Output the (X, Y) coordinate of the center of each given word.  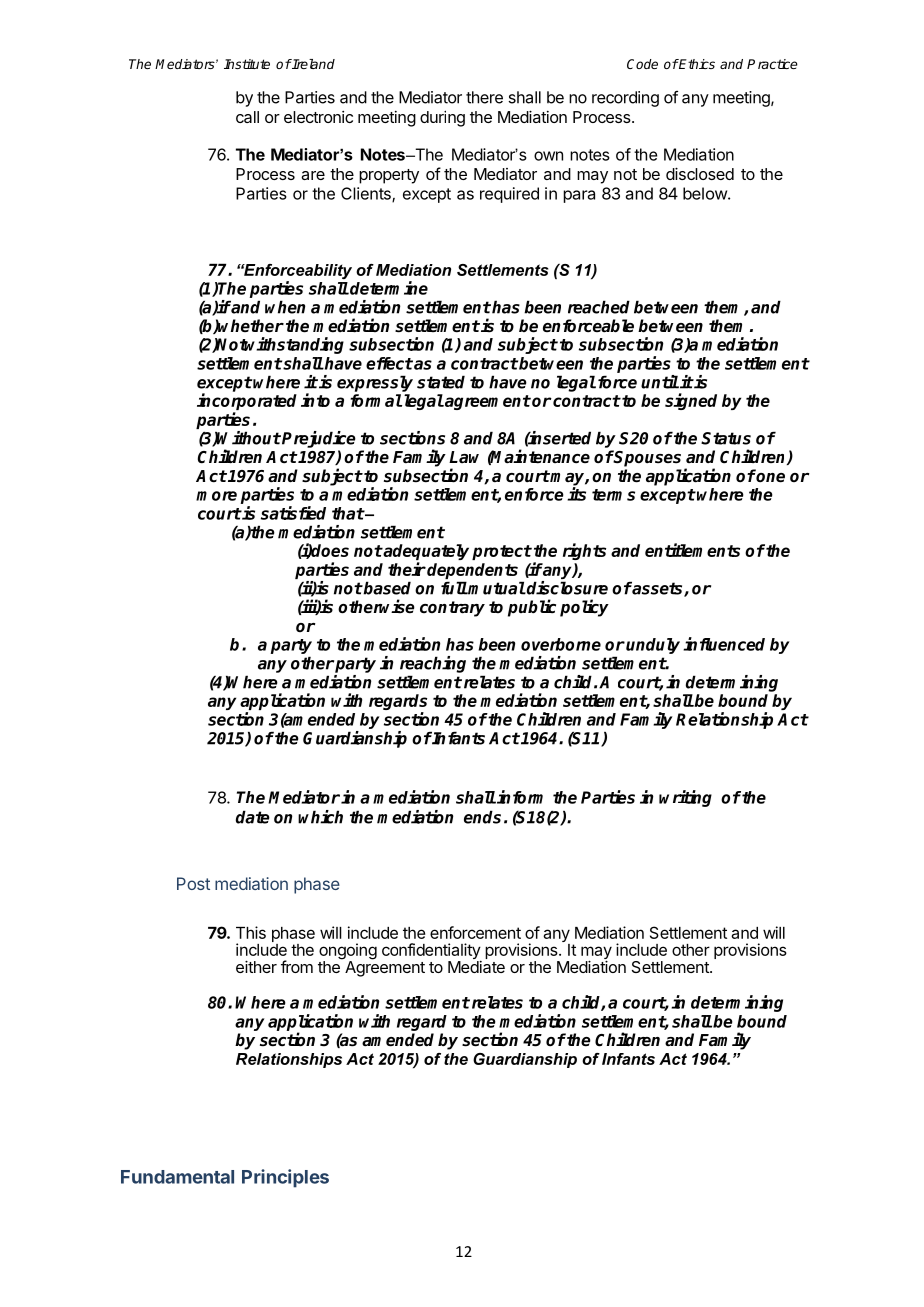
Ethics (696, 64)
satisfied (293, 513)
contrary (452, 609)
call (247, 117)
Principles (285, 1178)
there (484, 97)
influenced (724, 644)
